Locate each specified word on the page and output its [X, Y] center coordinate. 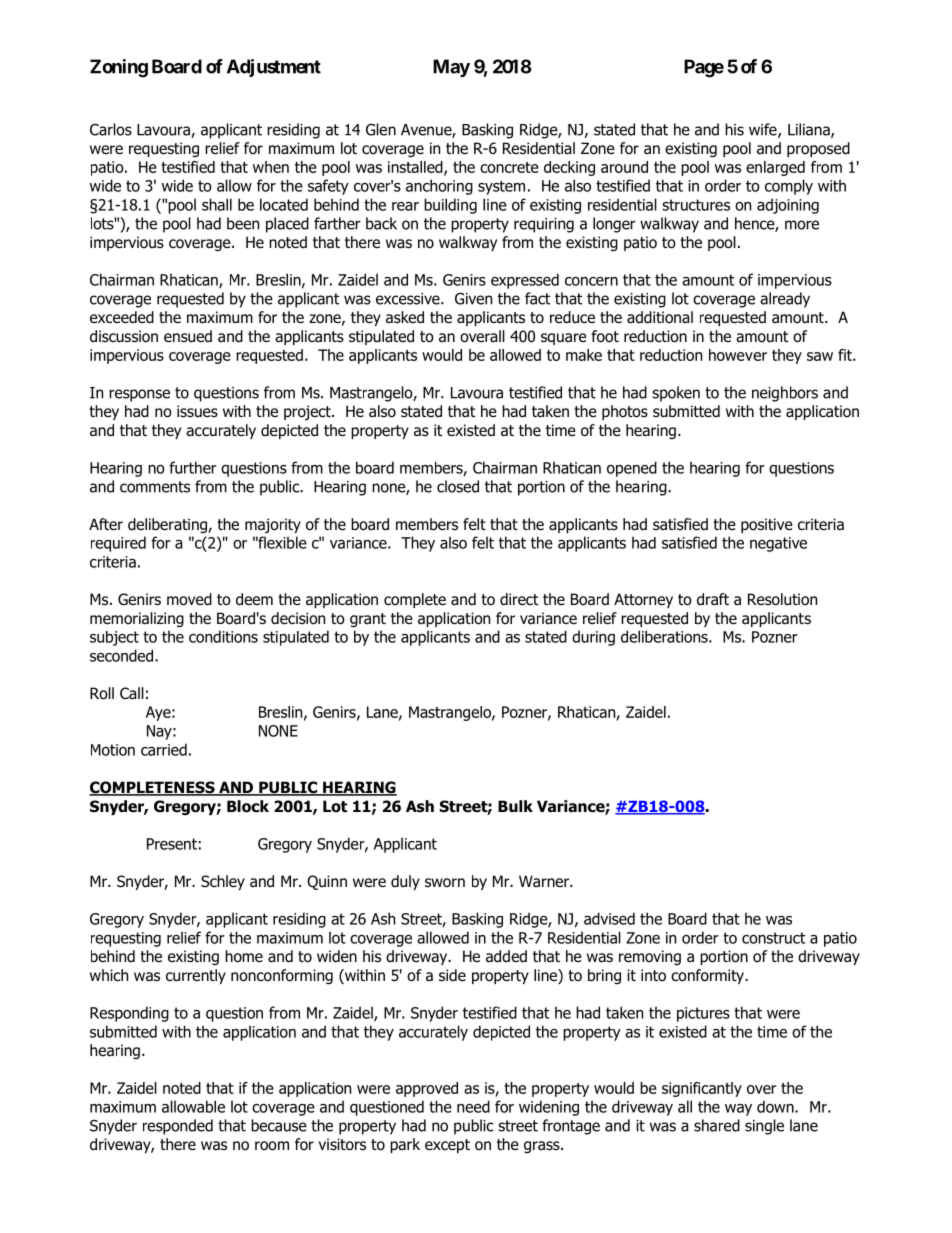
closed [458, 486]
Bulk [515, 806]
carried [164, 749]
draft [713, 599]
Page [704, 68]
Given [473, 298]
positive [767, 525]
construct [773, 938]
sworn [445, 882]
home [244, 956]
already [785, 300]
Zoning [119, 68]
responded [178, 1127]
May [451, 68]
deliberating [168, 525]
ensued [188, 336]
